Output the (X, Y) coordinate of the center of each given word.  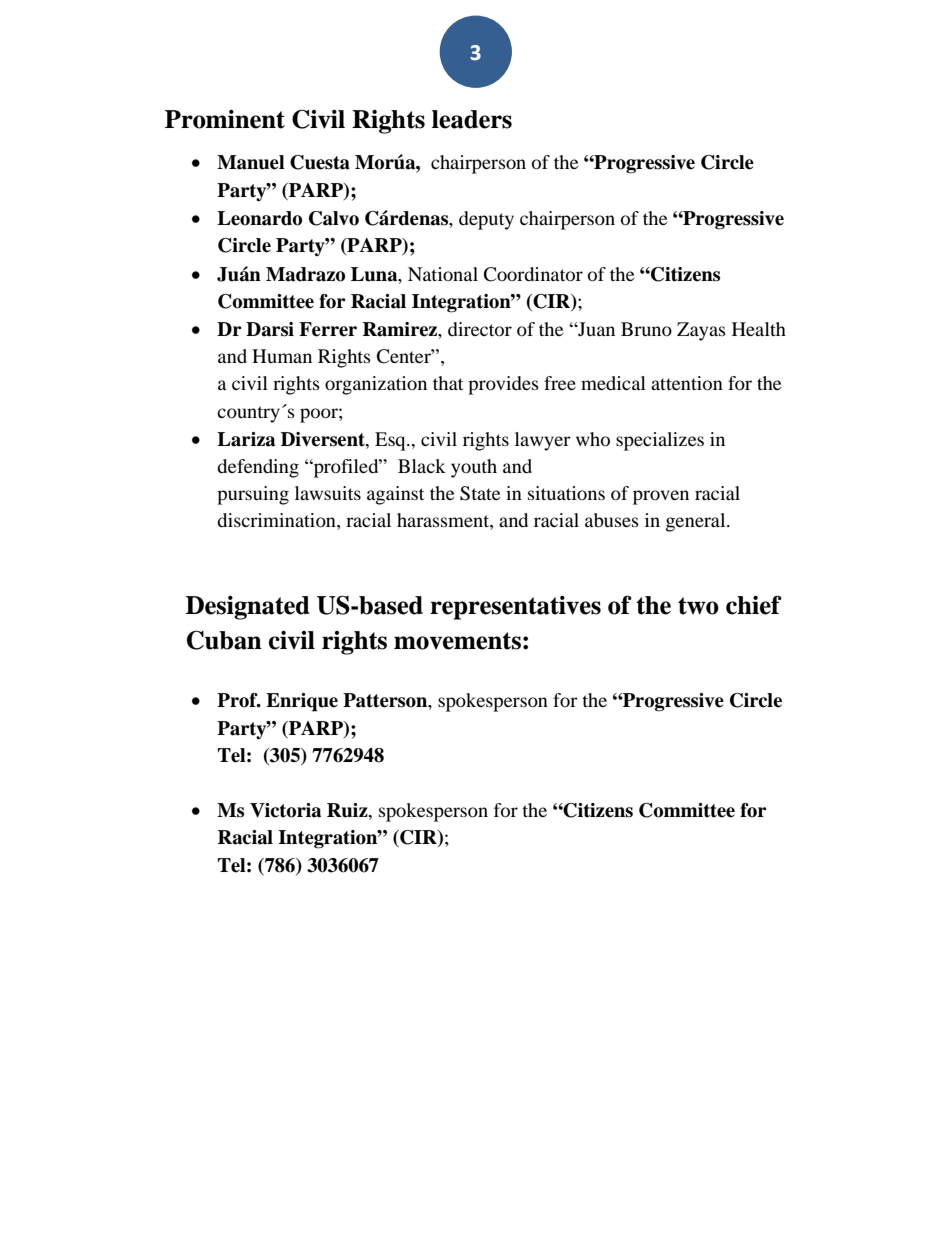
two (698, 606)
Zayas (701, 331)
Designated (248, 608)
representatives (515, 608)
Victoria (285, 810)
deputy (486, 220)
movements (457, 641)
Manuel (251, 162)
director (480, 329)
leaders (472, 119)
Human (282, 356)
